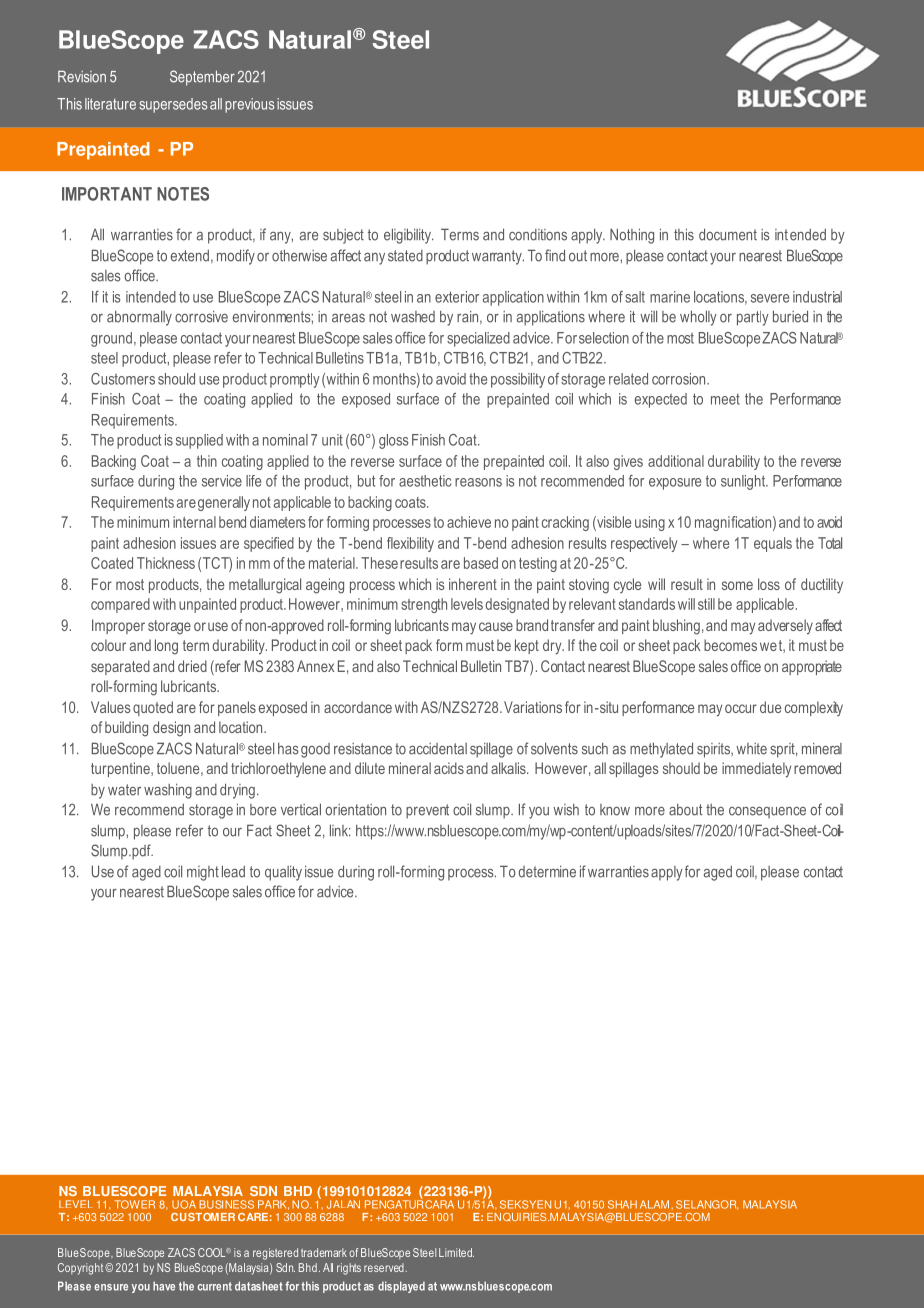  I want to click on dried, so click(192, 666).
